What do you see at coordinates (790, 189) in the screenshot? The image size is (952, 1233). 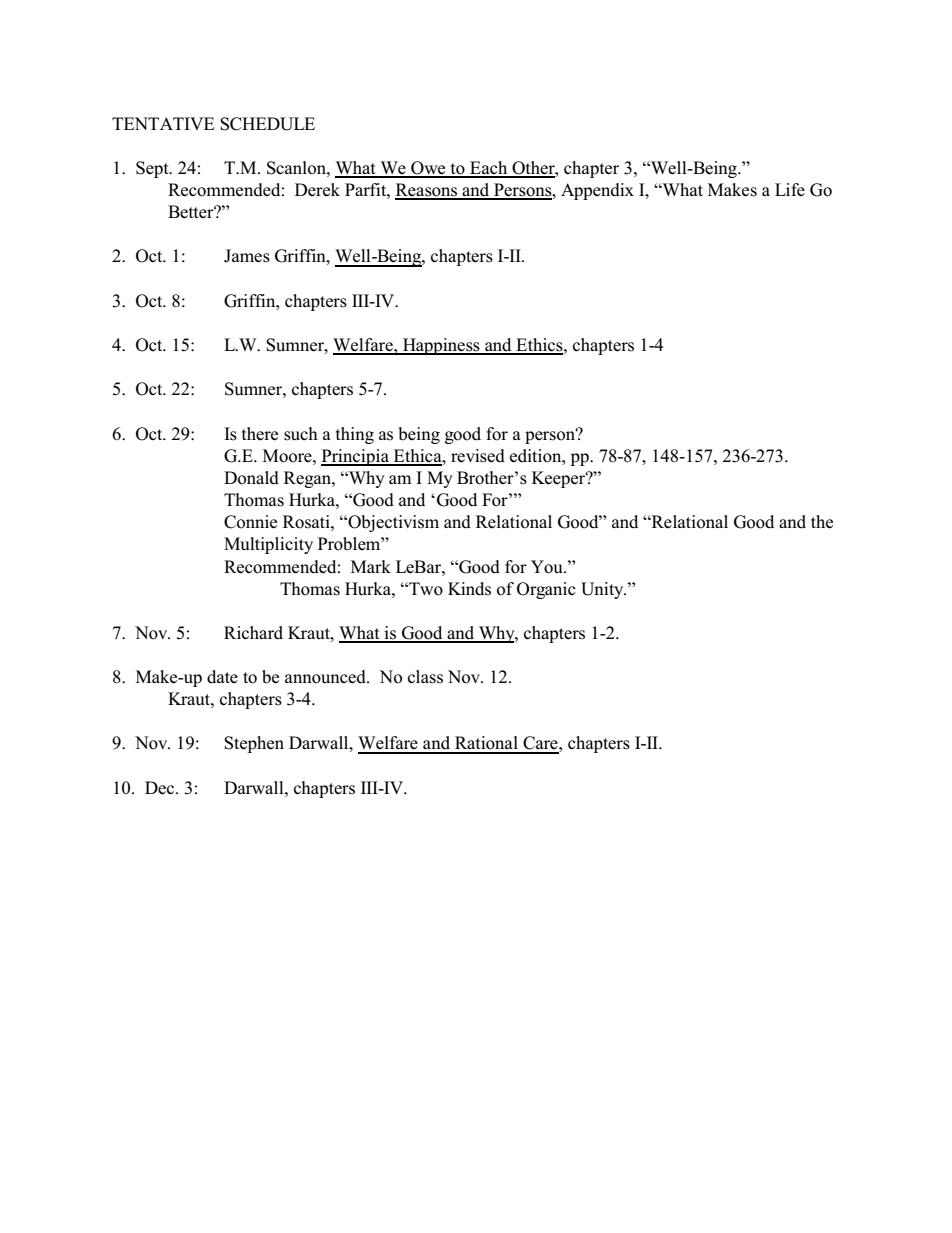 I see `Life` at bounding box center [790, 189].
